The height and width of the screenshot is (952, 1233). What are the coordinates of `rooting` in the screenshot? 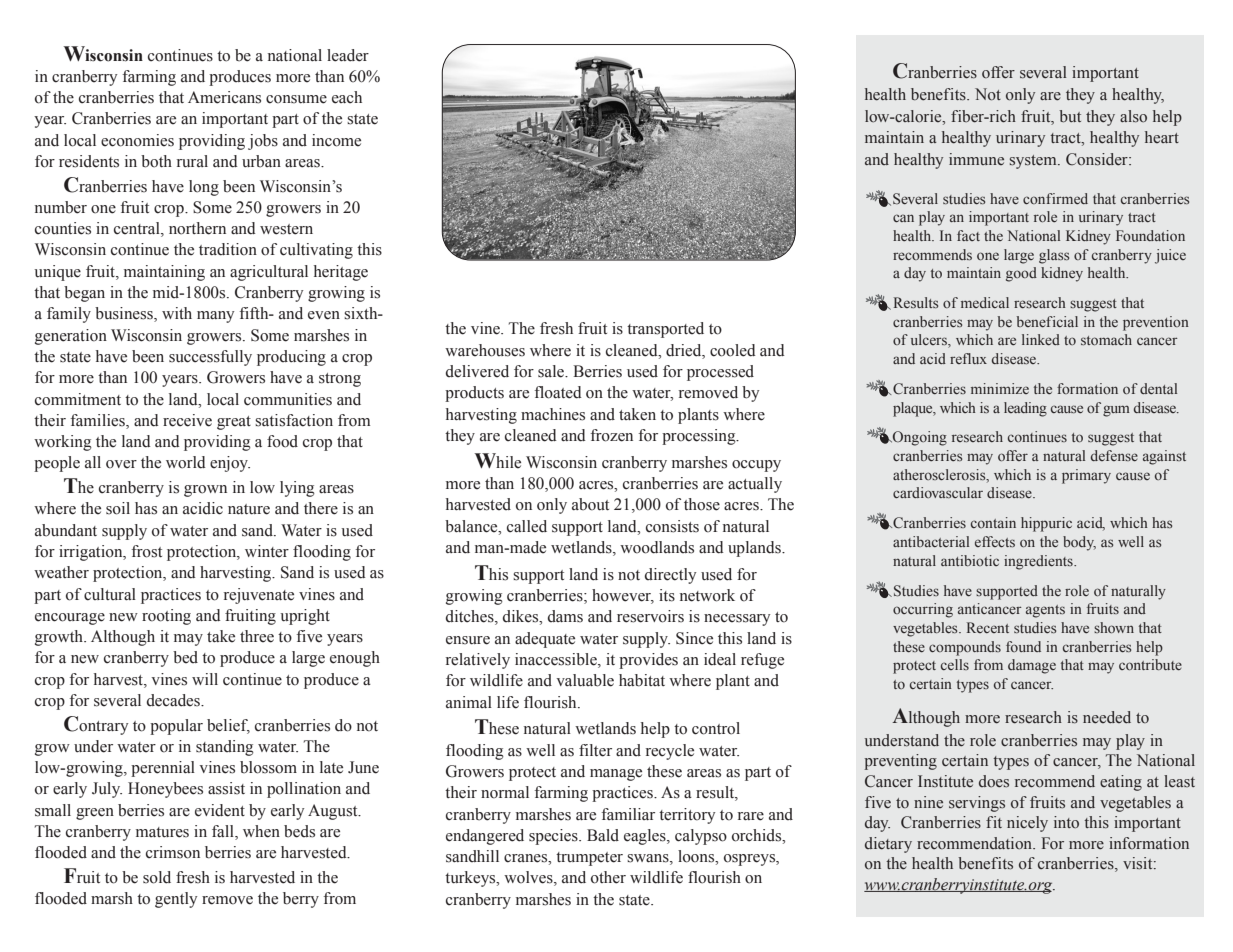 It's located at (166, 617).
